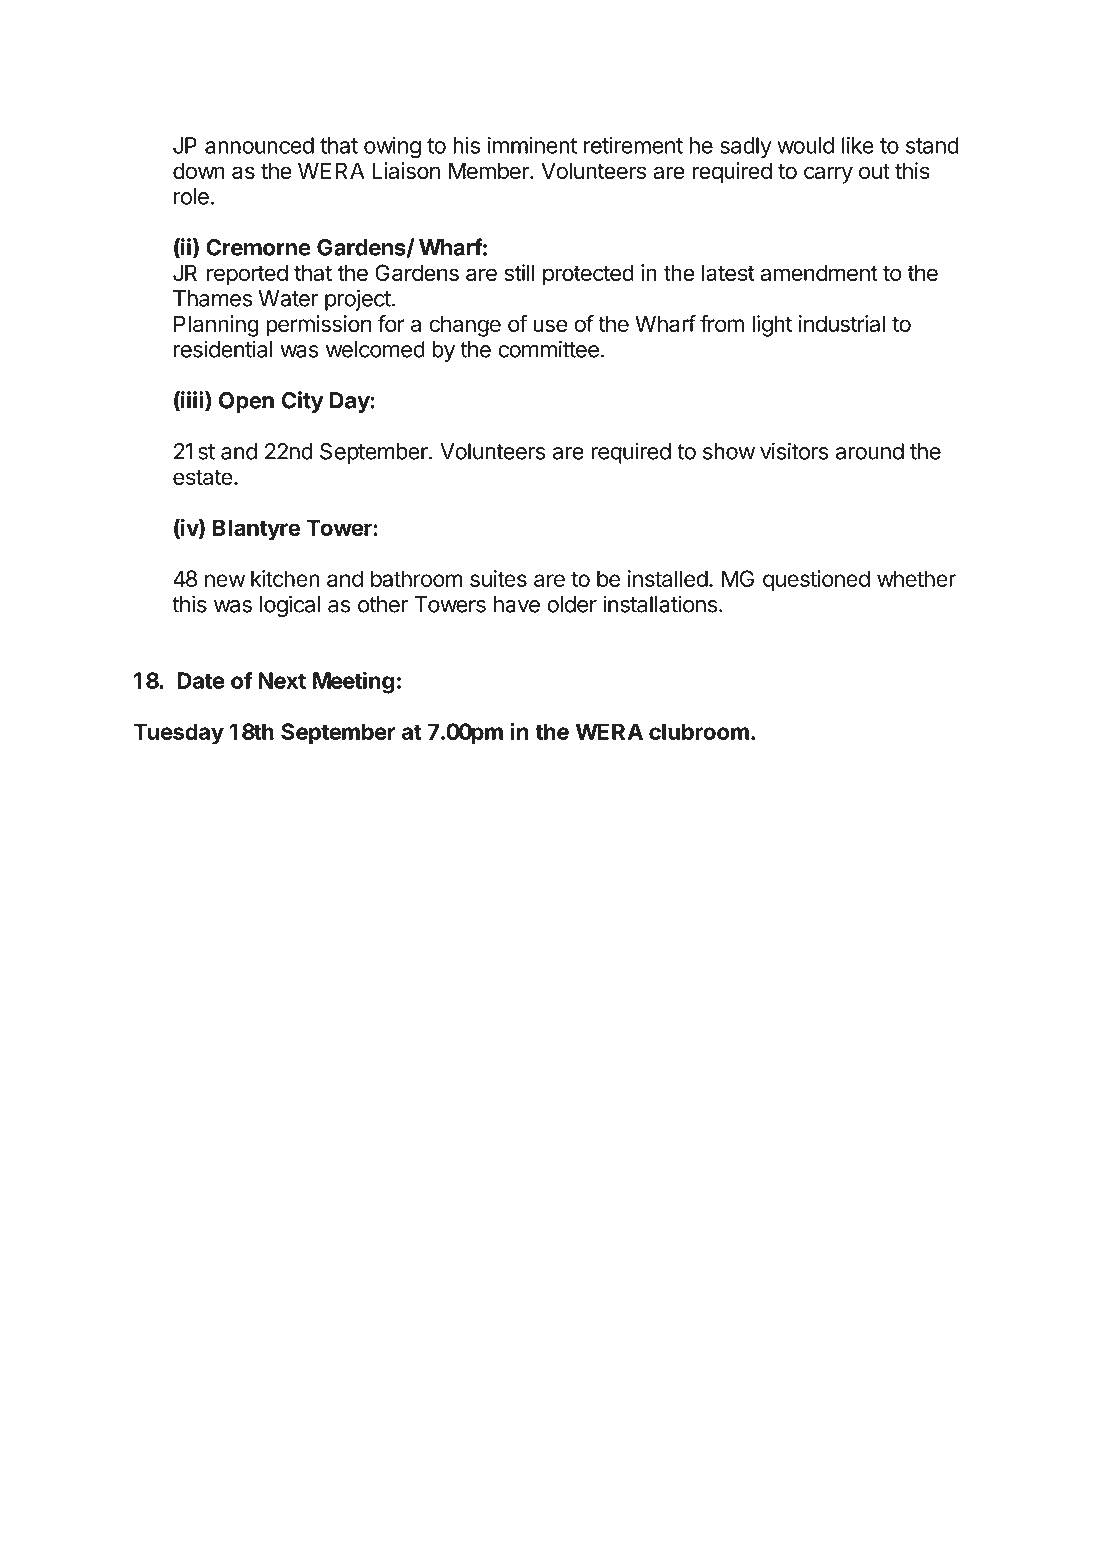  Describe the element at coordinates (532, 145) in the screenshot. I see `imminent` at that location.
